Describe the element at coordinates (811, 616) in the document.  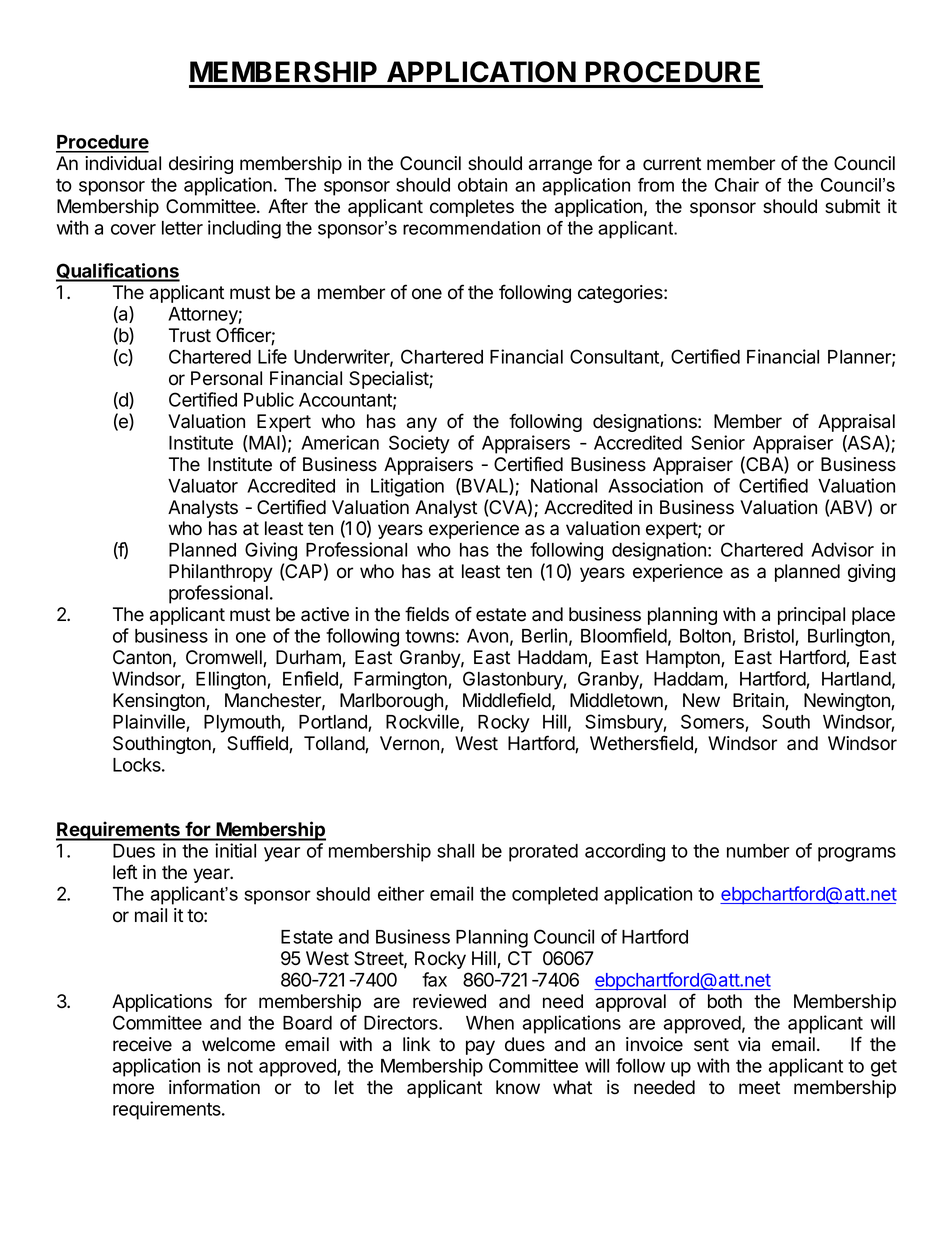
I see `principal` at that location.
